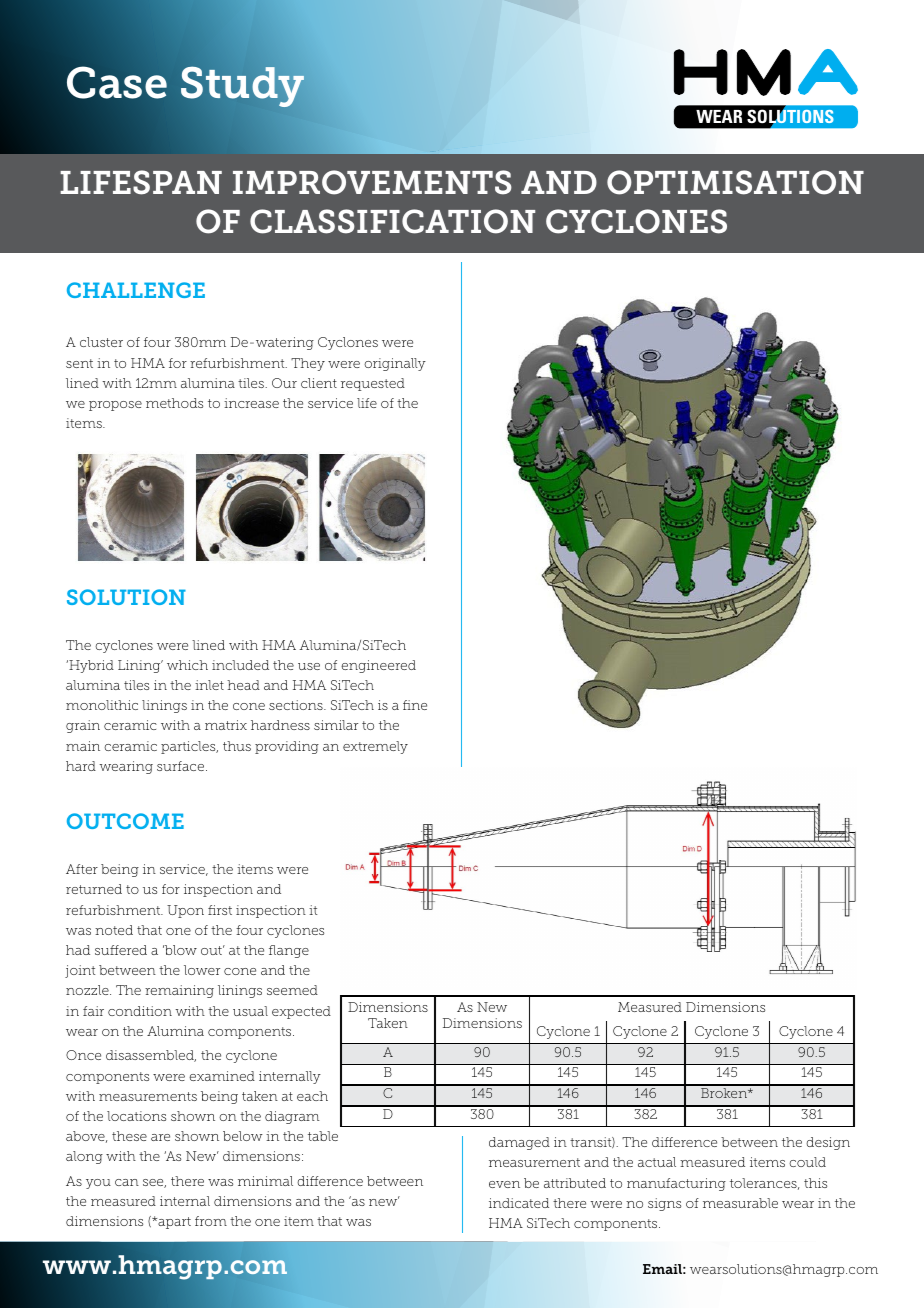 This screenshot has width=924, height=1308. I want to click on similar, so click(336, 725).
